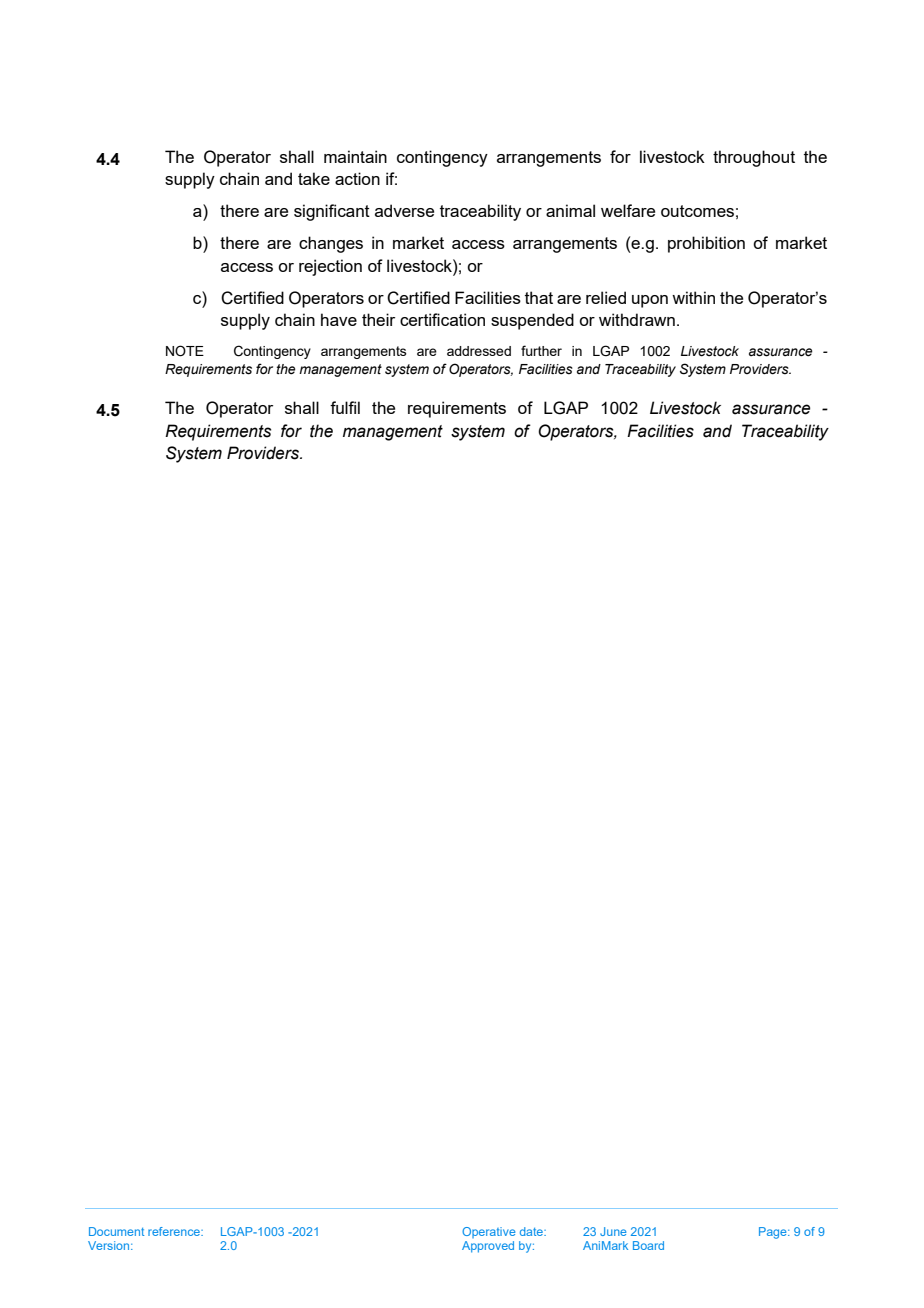  I want to click on reference, so click(175, 1231).
